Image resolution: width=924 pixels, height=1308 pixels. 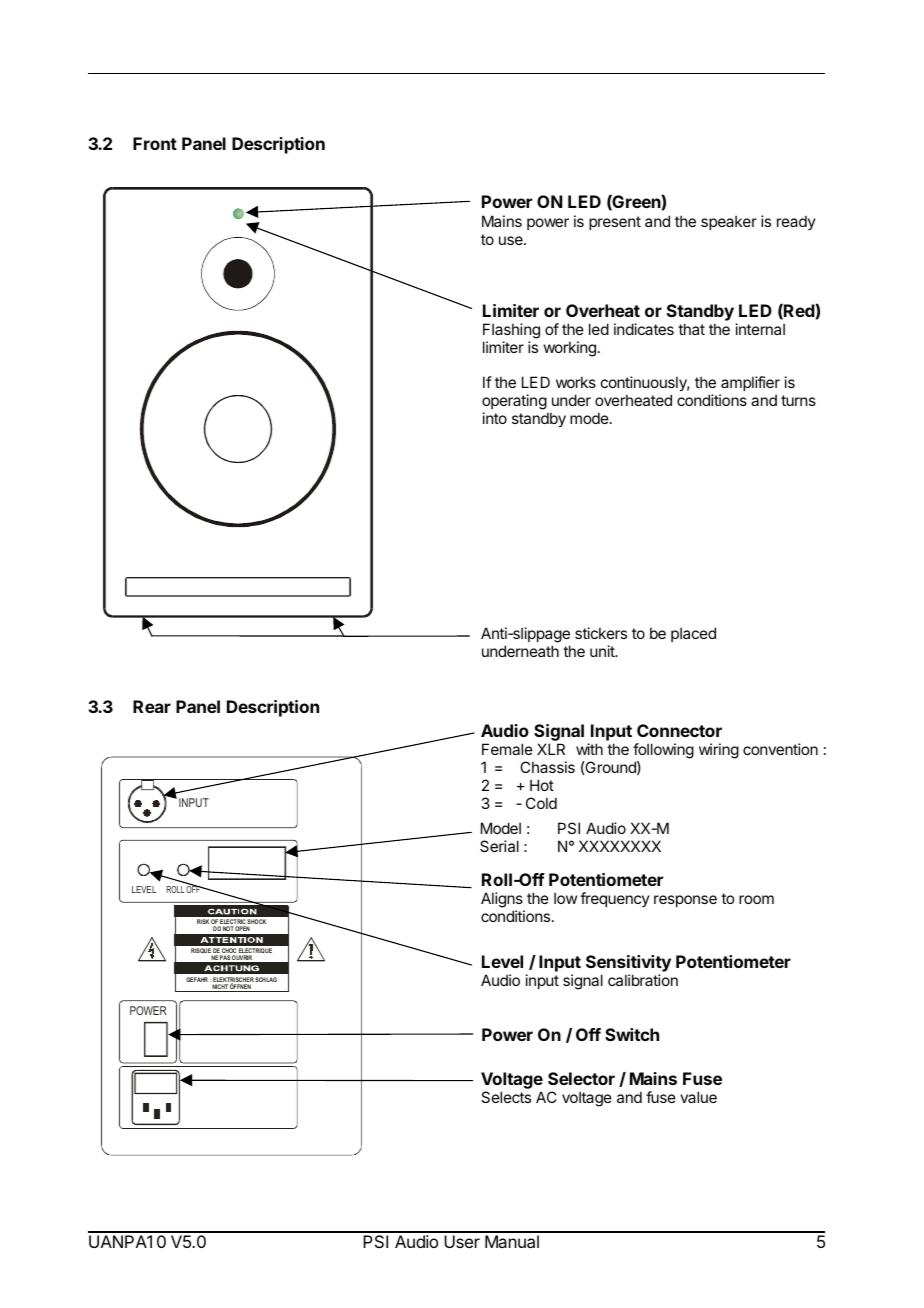 What do you see at coordinates (729, 222) in the page?
I see `speaker` at bounding box center [729, 222].
